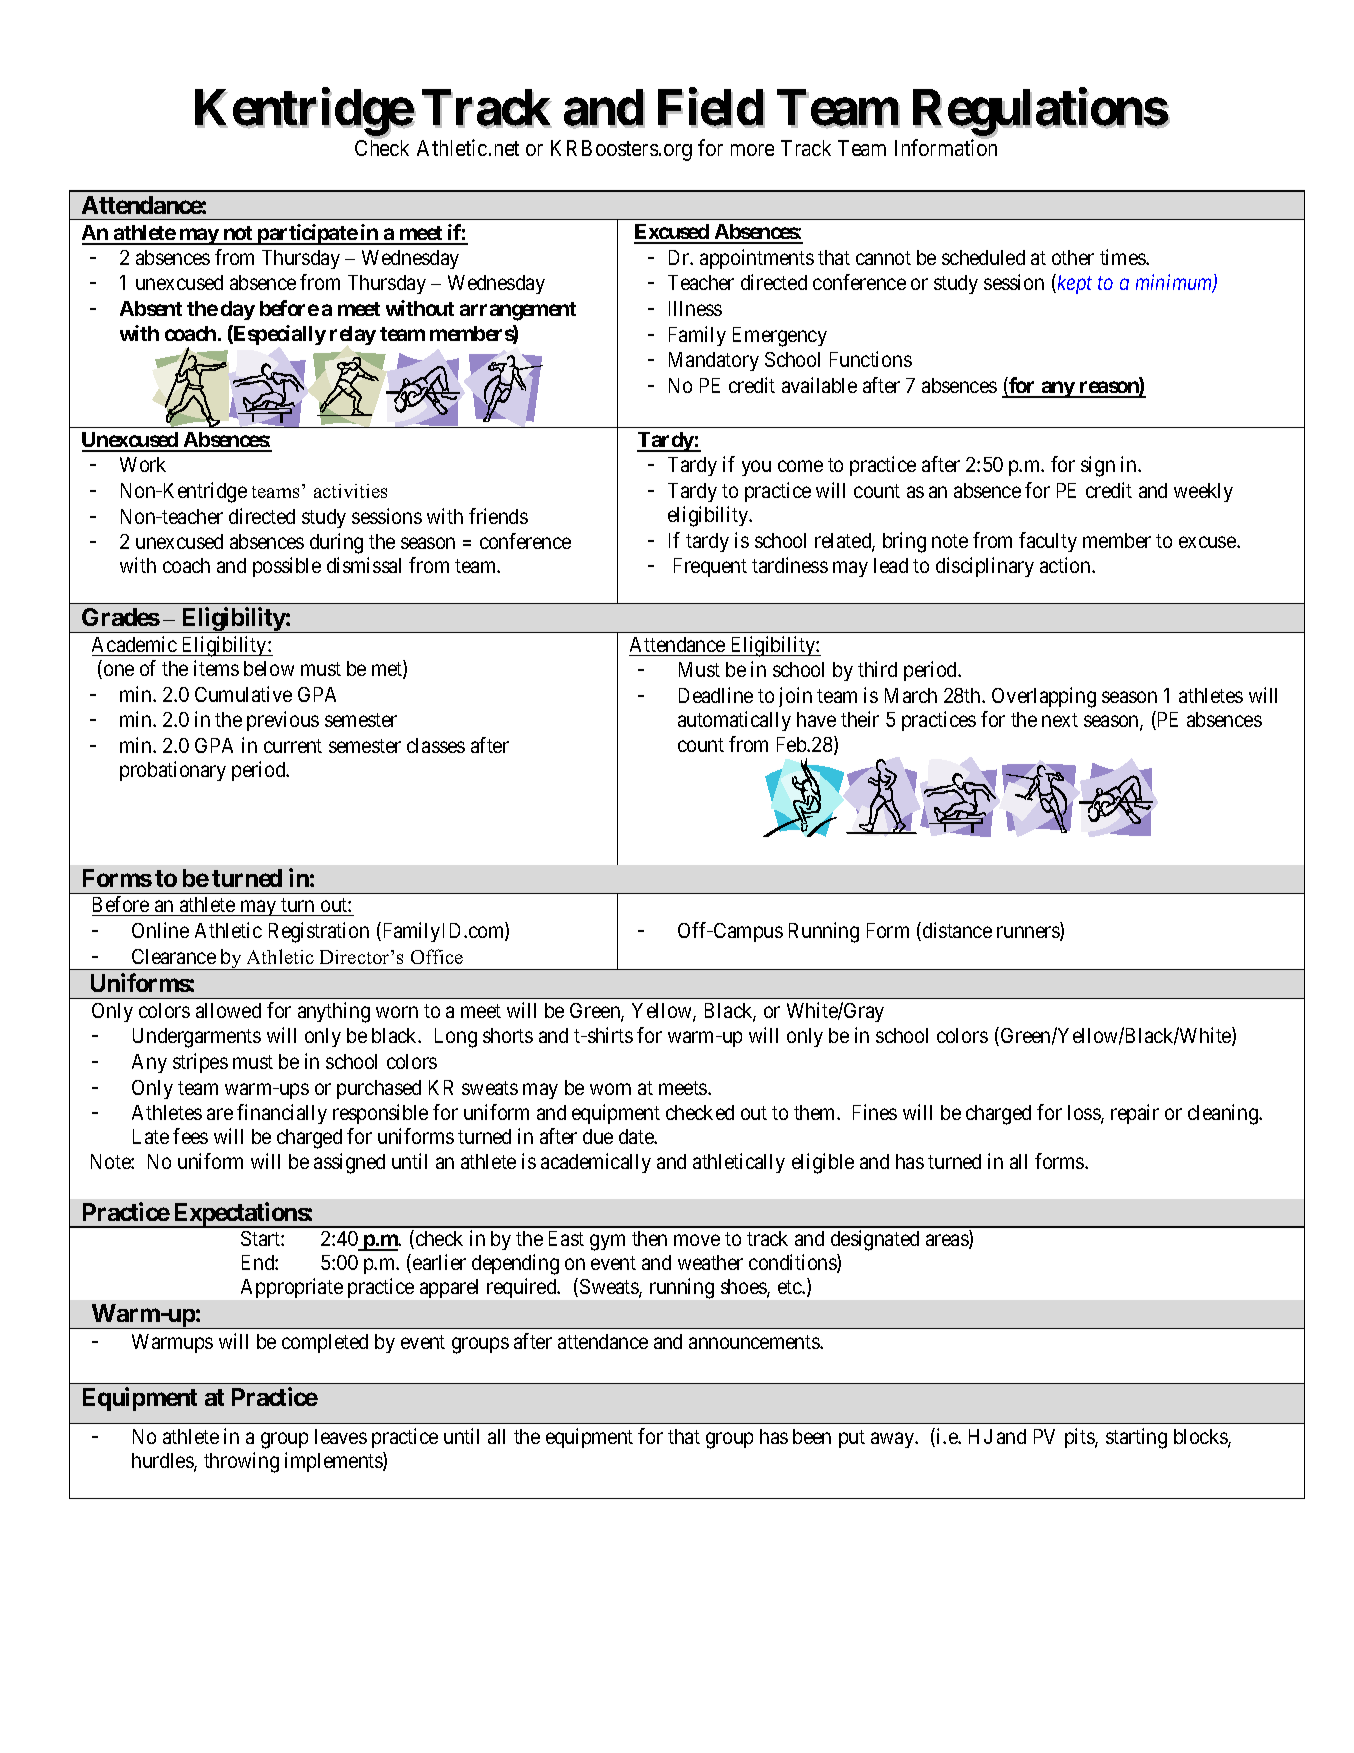 The width and height of the screenshot is (1354, 1753). Describe the element at coordinates (1073, 257) in the screenshot. I see `other` at that location.
